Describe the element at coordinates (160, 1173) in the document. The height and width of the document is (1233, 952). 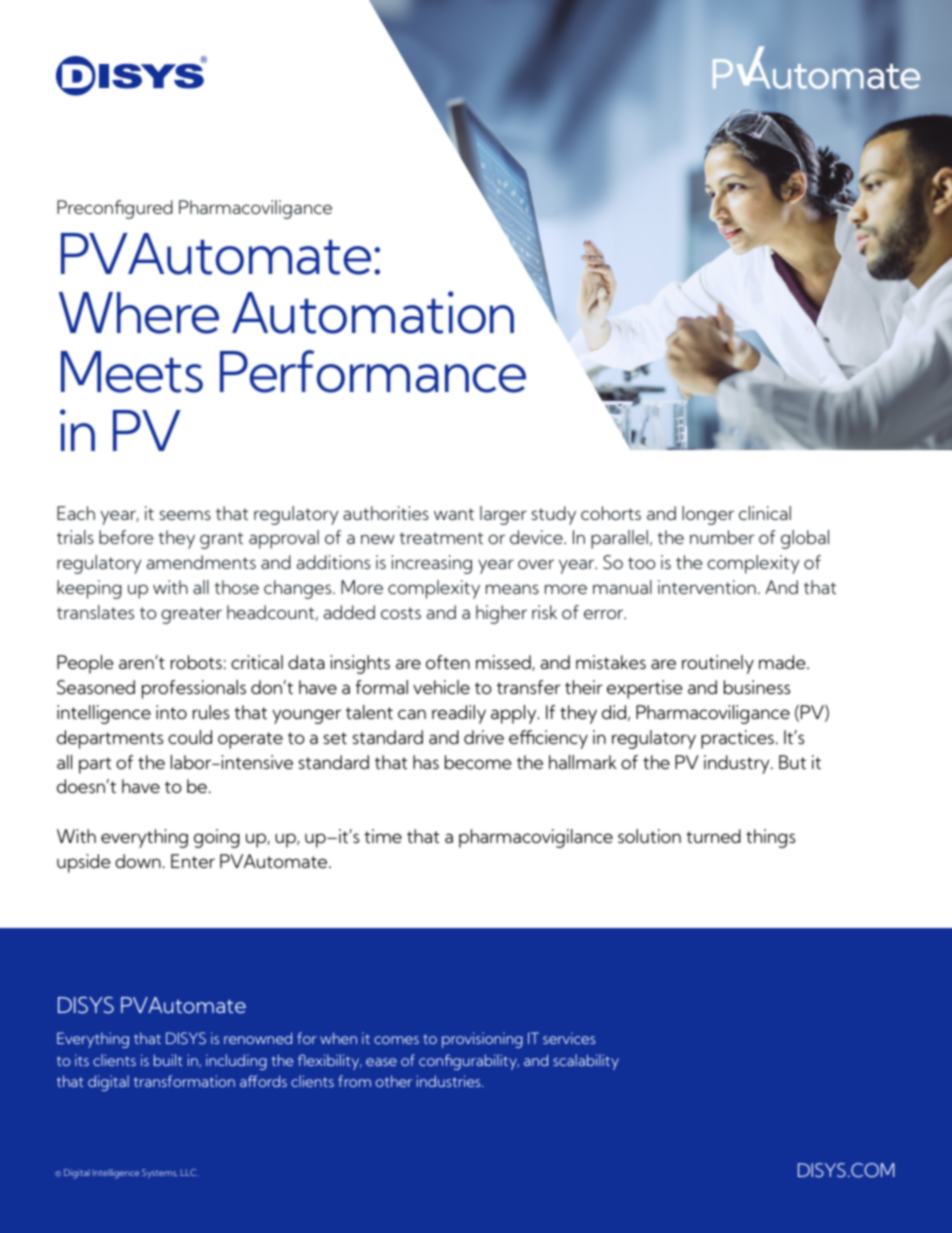
I see `Systems` at that location.
